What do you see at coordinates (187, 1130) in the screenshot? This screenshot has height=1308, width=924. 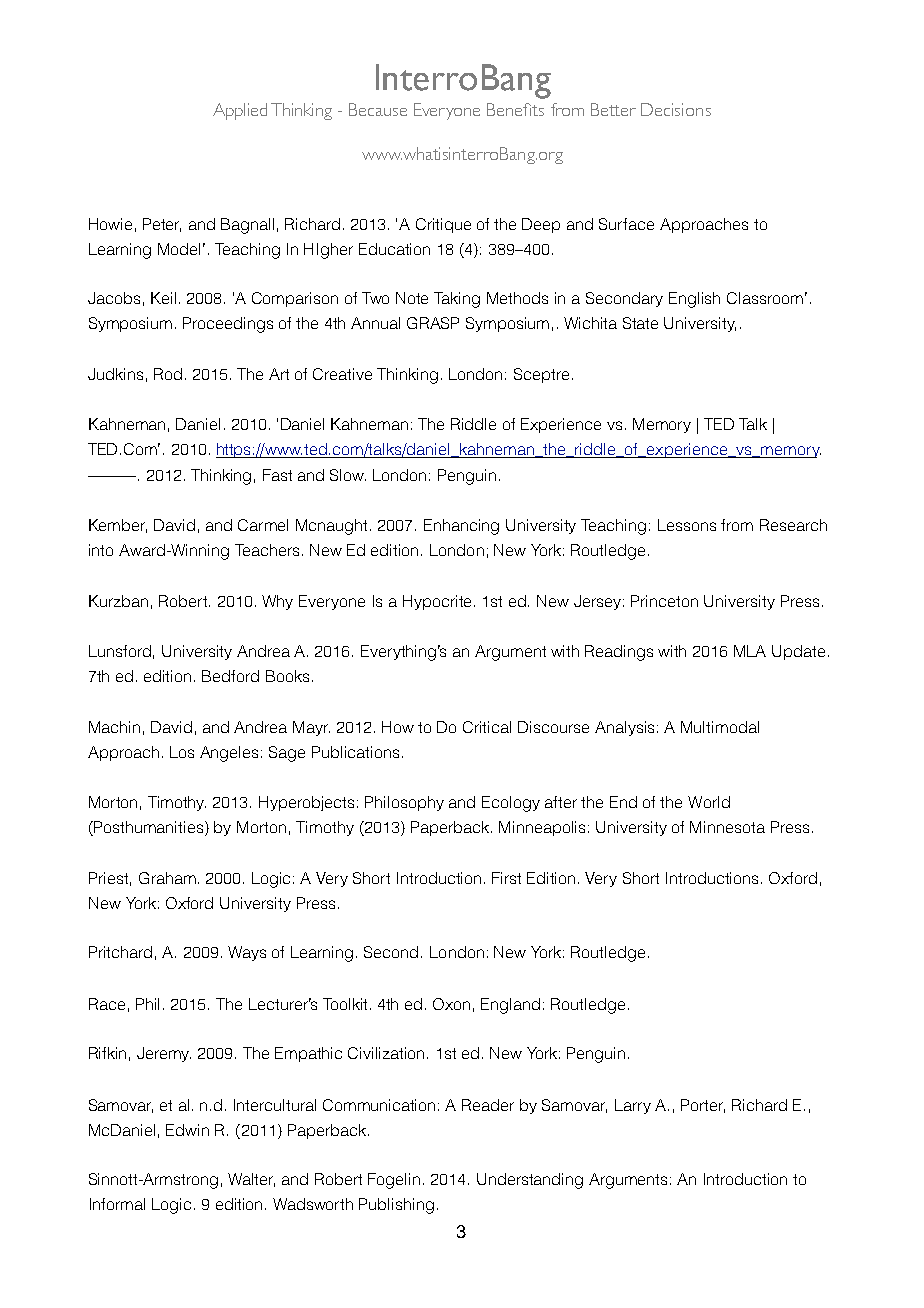 I see `Edwin` at bounding box center [187, 1130].
